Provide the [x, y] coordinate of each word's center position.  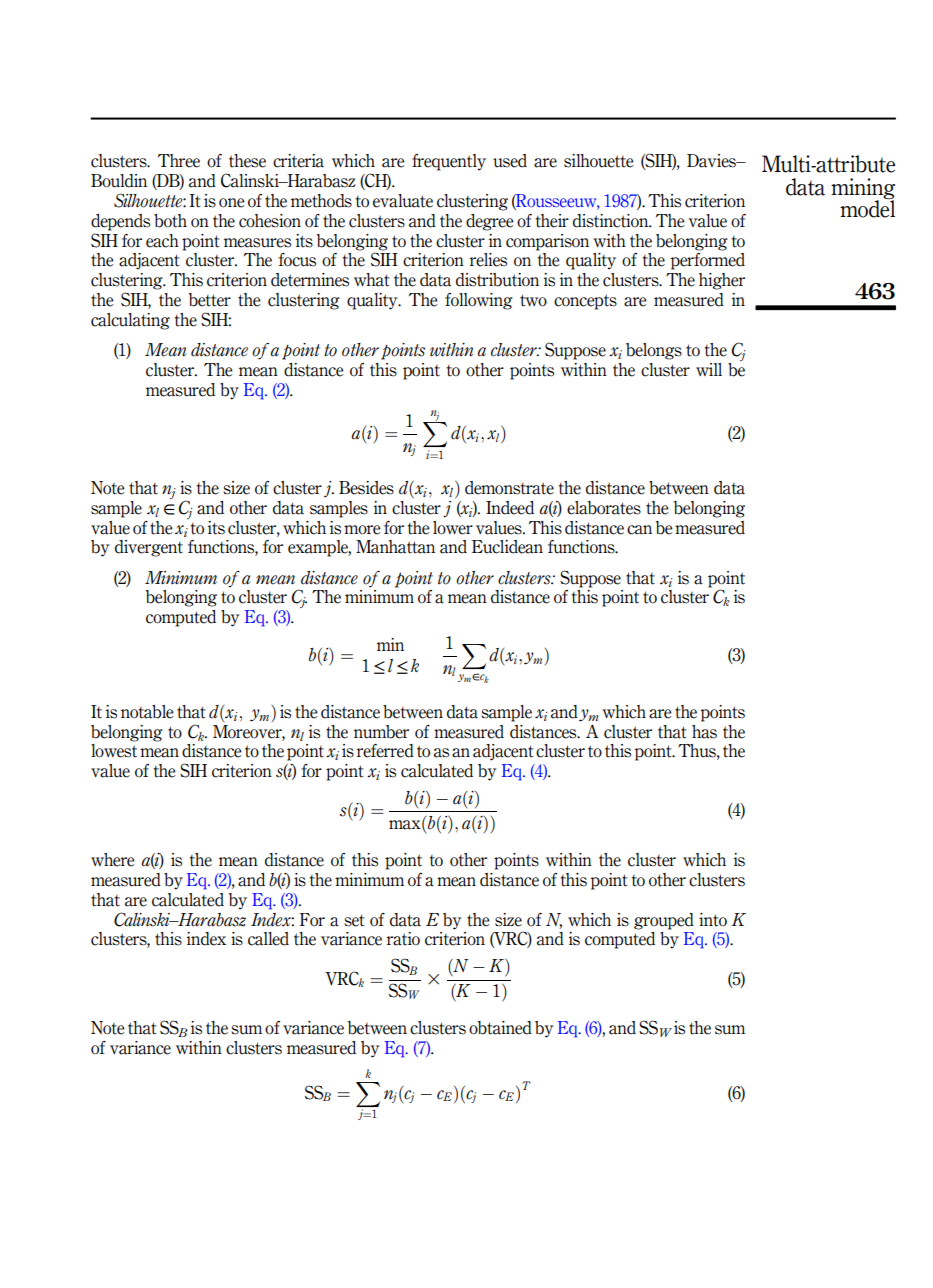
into [713, 920]
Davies [712, 161]
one [231, 203]
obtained [500, 1028]
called [268, 939]
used [510, 161]
